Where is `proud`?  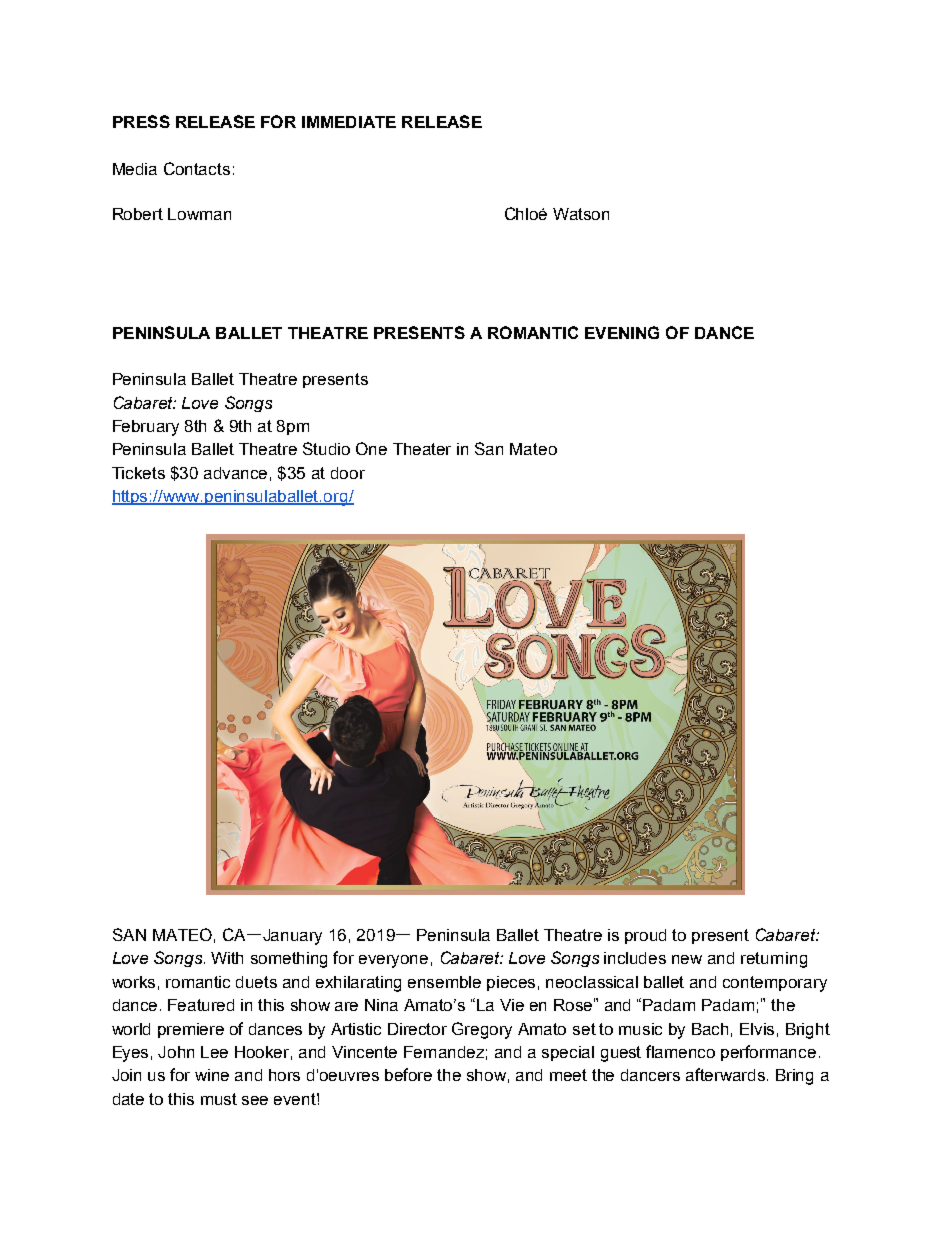
proud is located at coordinates (645, 936).
